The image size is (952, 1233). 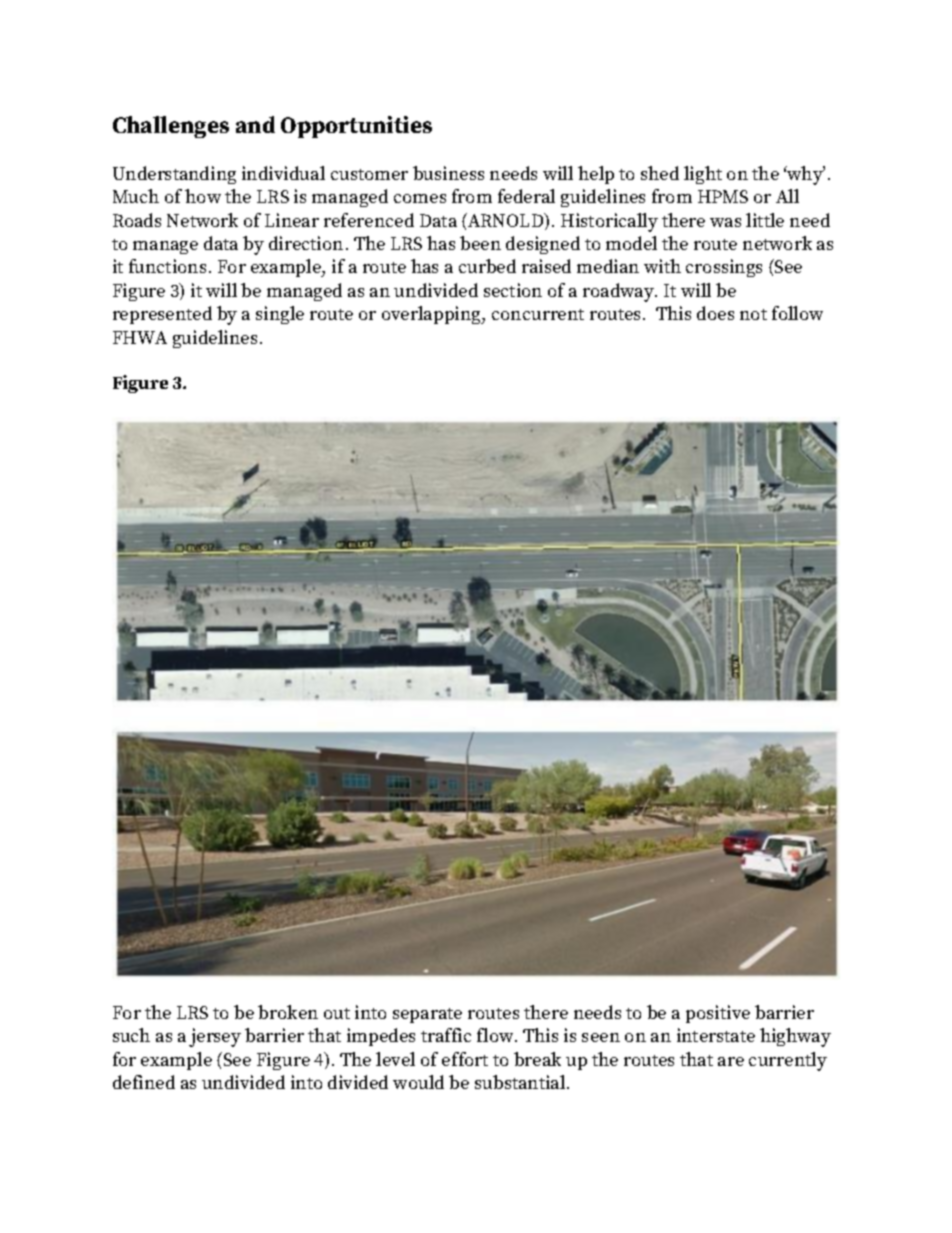 What do you see at coordinates (162, 315) in the screenshot?
I see `represented` at bounding box center [162, 315].
